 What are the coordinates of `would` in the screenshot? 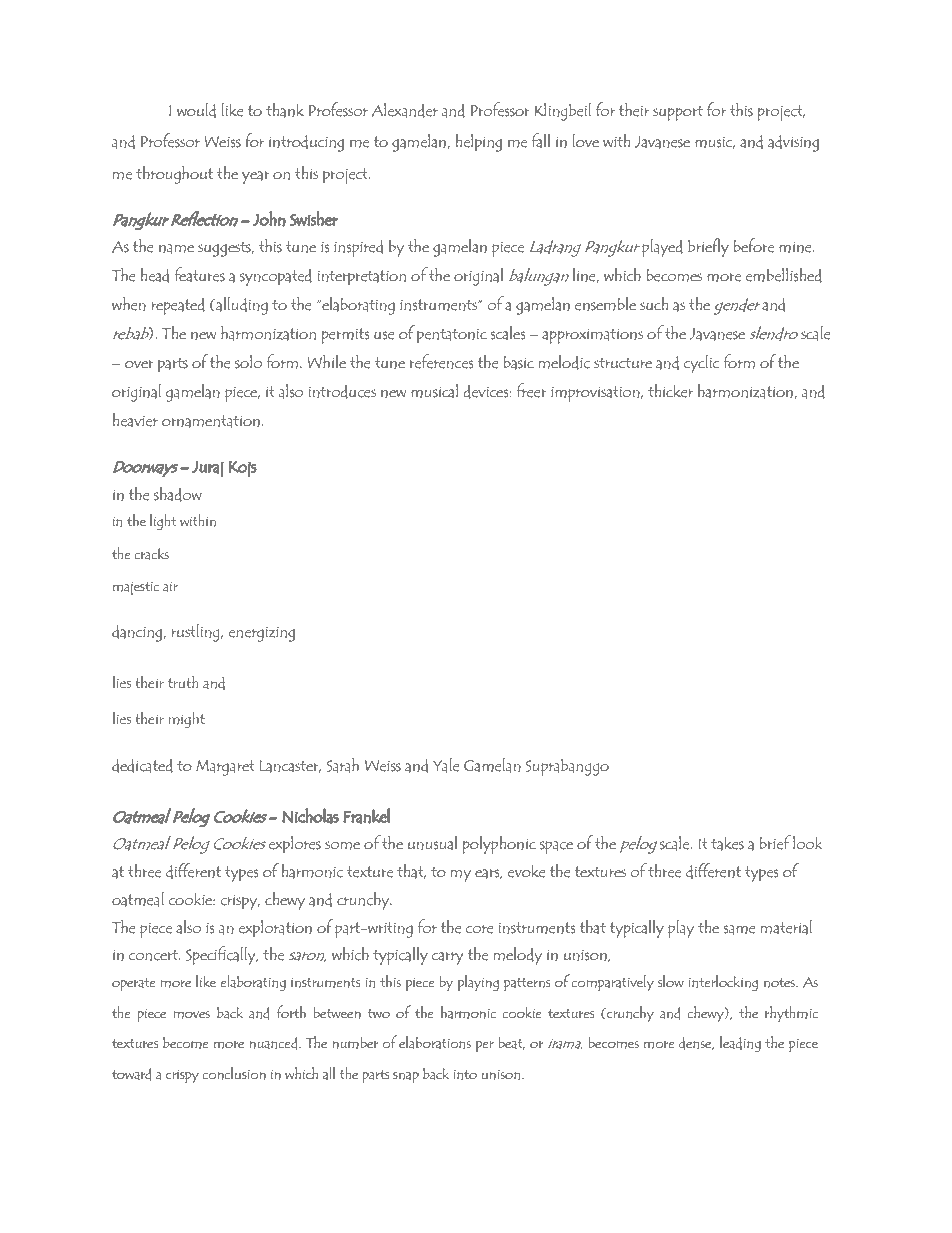 It's located at (196, 110).
